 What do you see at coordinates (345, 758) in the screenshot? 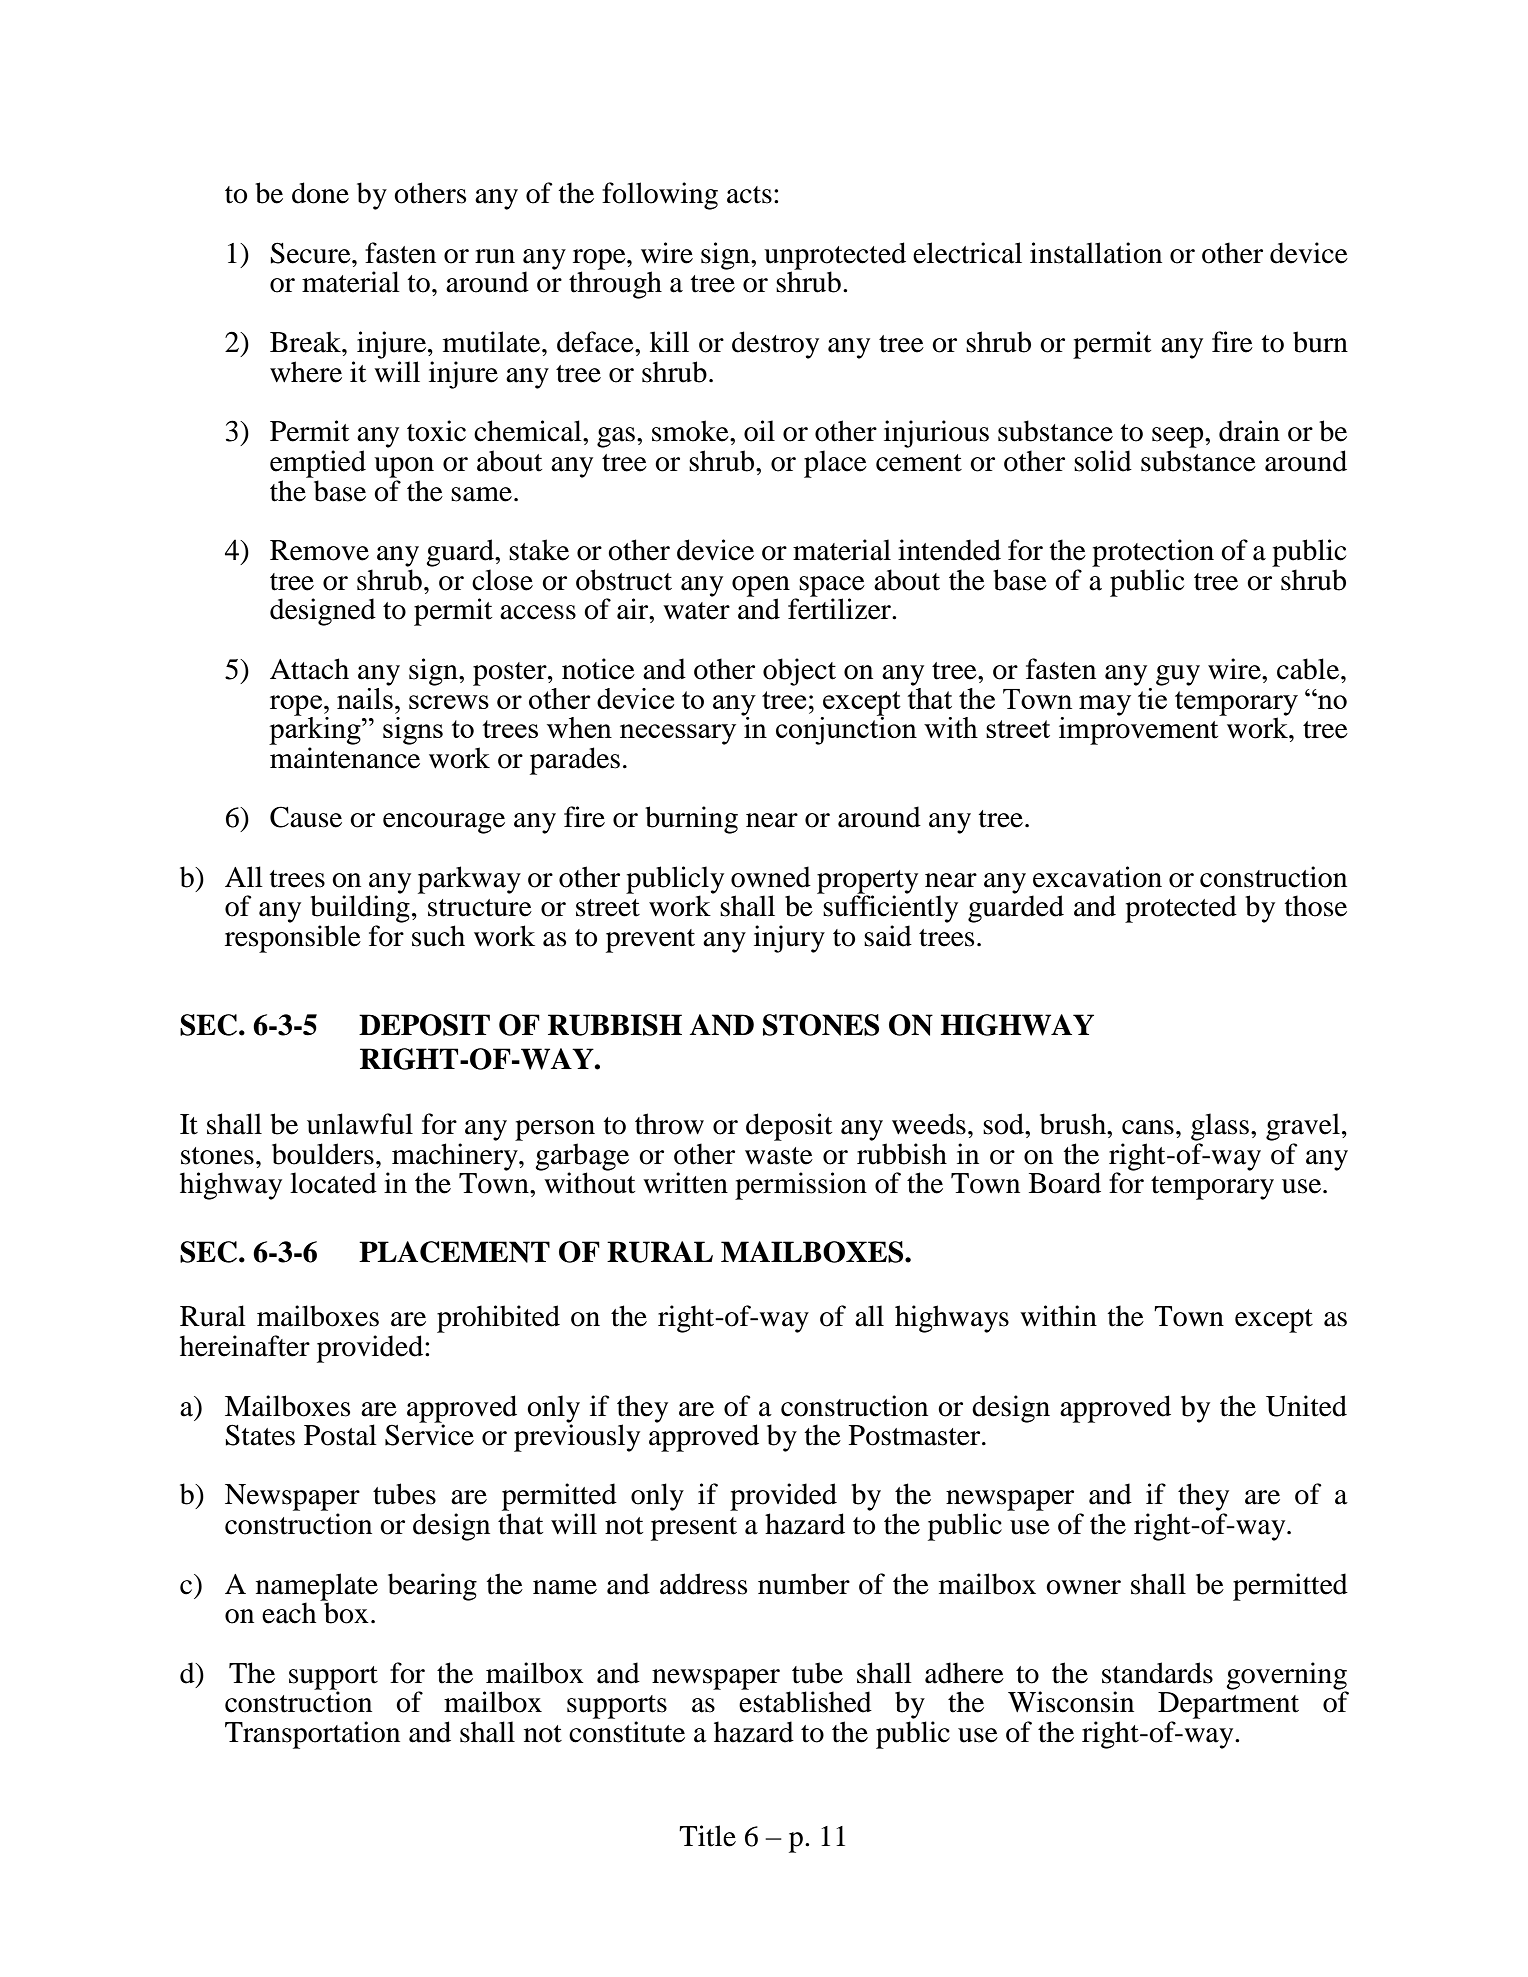
I see `maintenance` at bounding box center [345, 758].
